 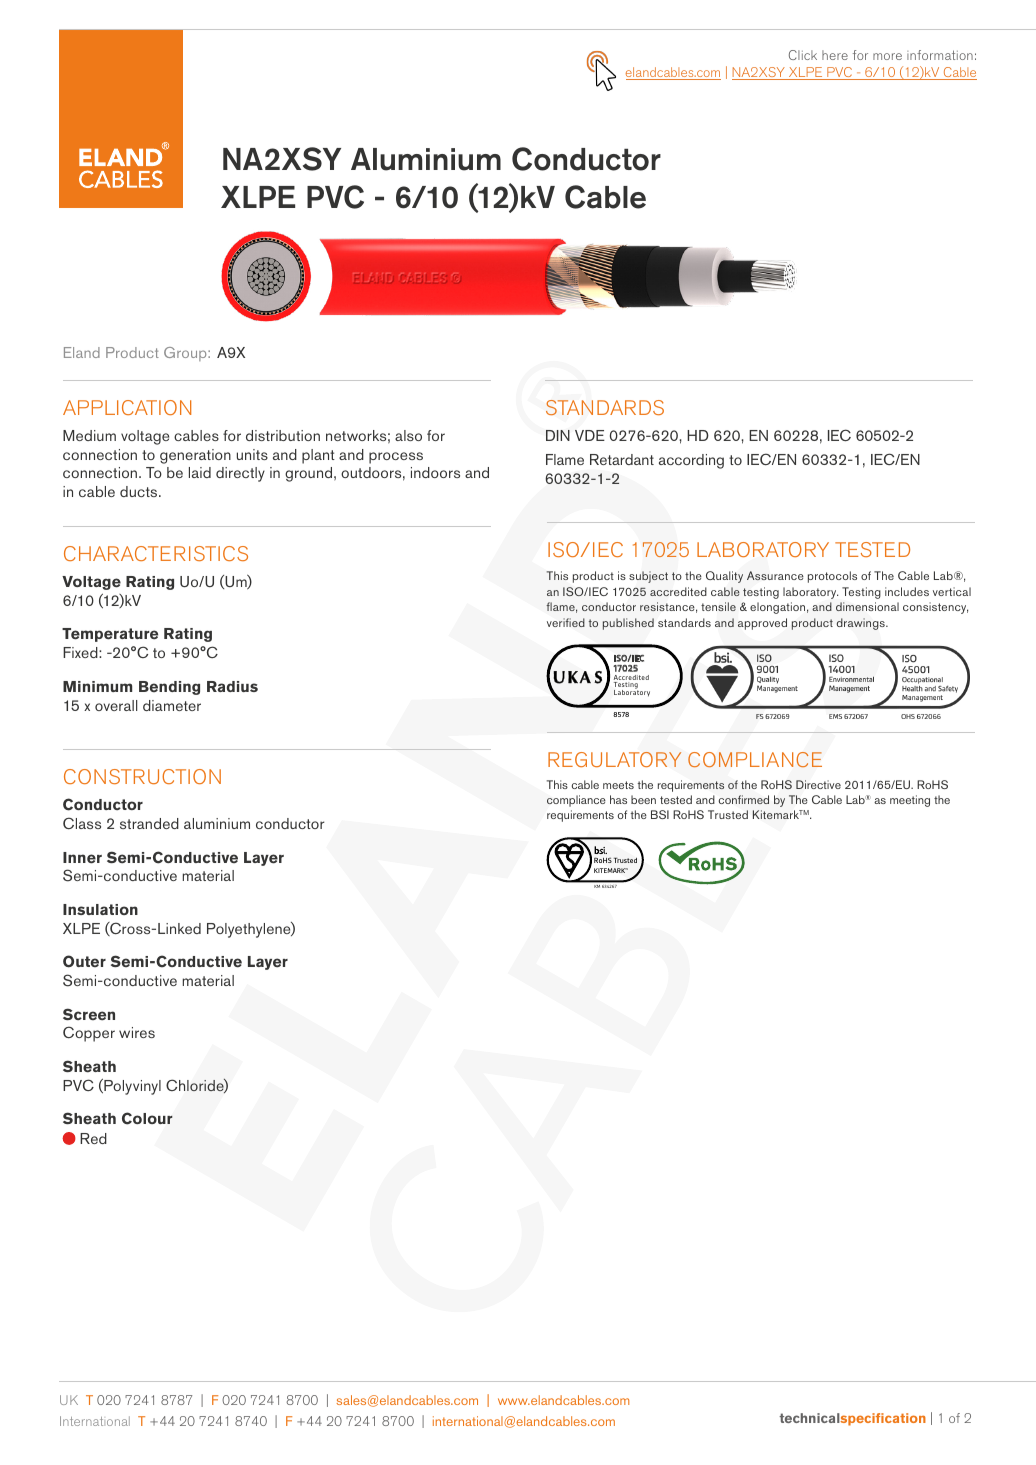 What do you see at coordinates (691, 461) in the document?
I see `according` at bounding box center [691, 461].
